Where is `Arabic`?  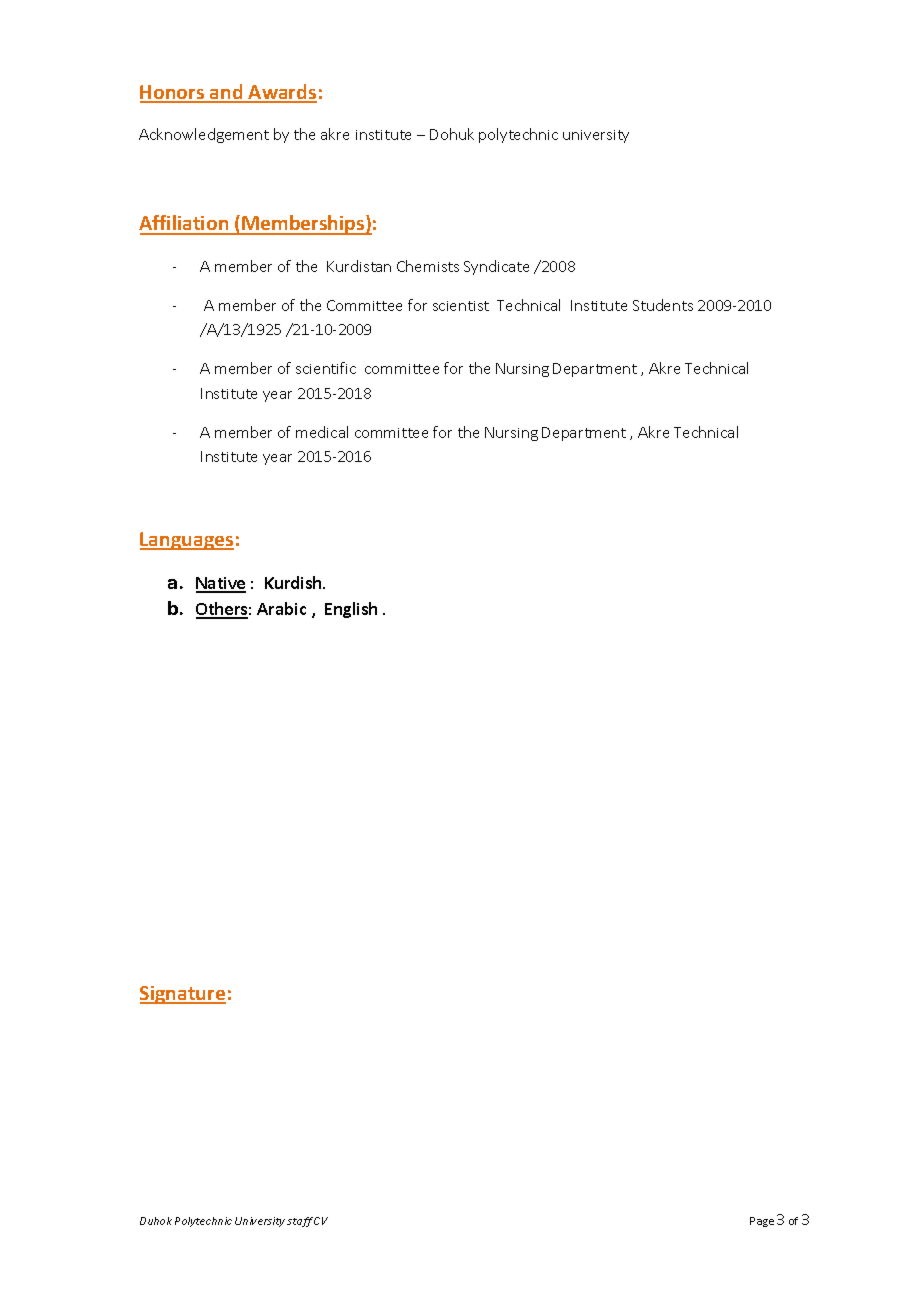 Arabic is located at coordinates (281, 608).
